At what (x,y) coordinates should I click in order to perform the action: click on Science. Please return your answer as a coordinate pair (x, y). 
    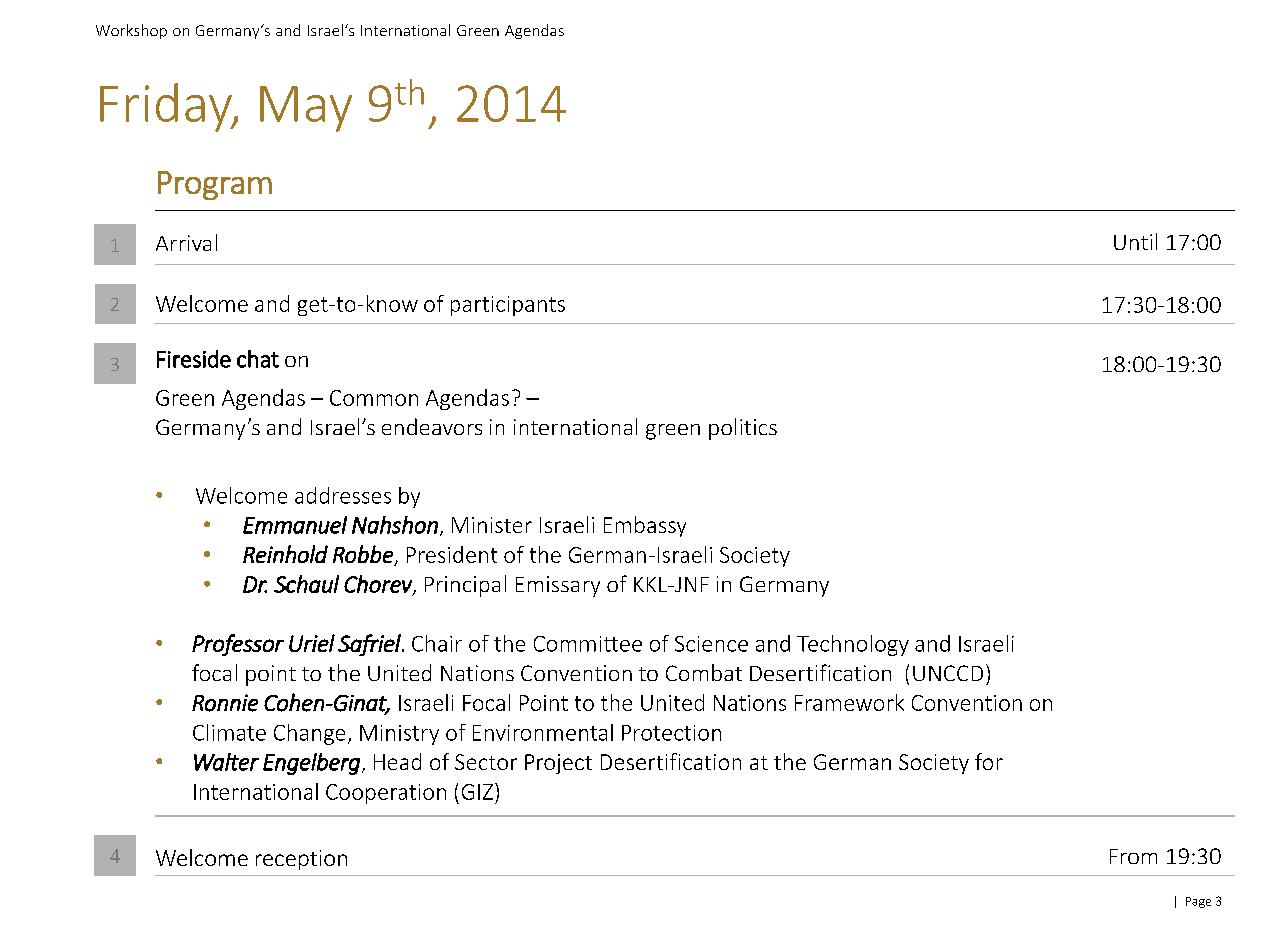
    Looking at the image, I should click on (711, 644).
